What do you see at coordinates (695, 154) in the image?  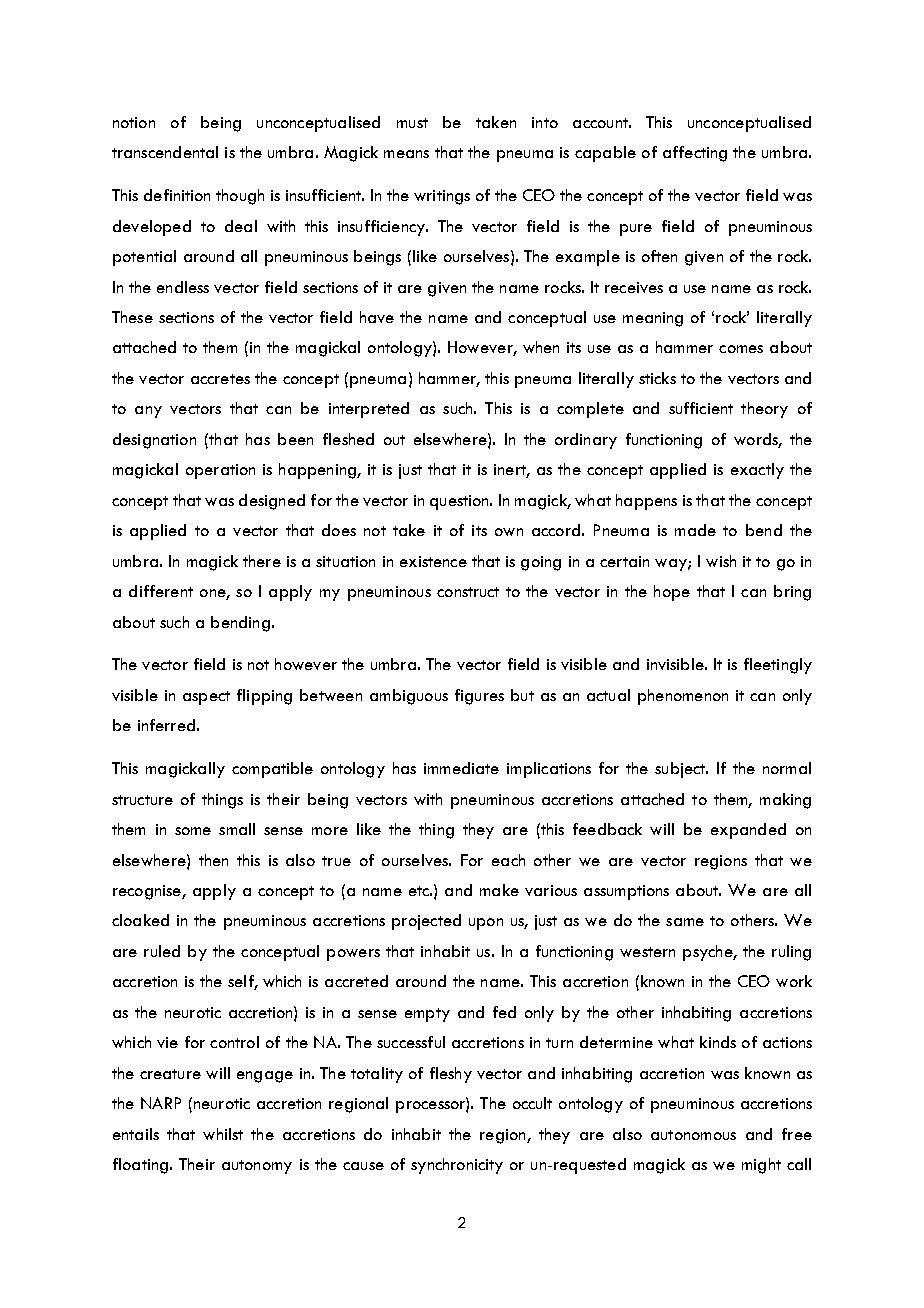 I see `affecting` at bounding box center [695, 154].
